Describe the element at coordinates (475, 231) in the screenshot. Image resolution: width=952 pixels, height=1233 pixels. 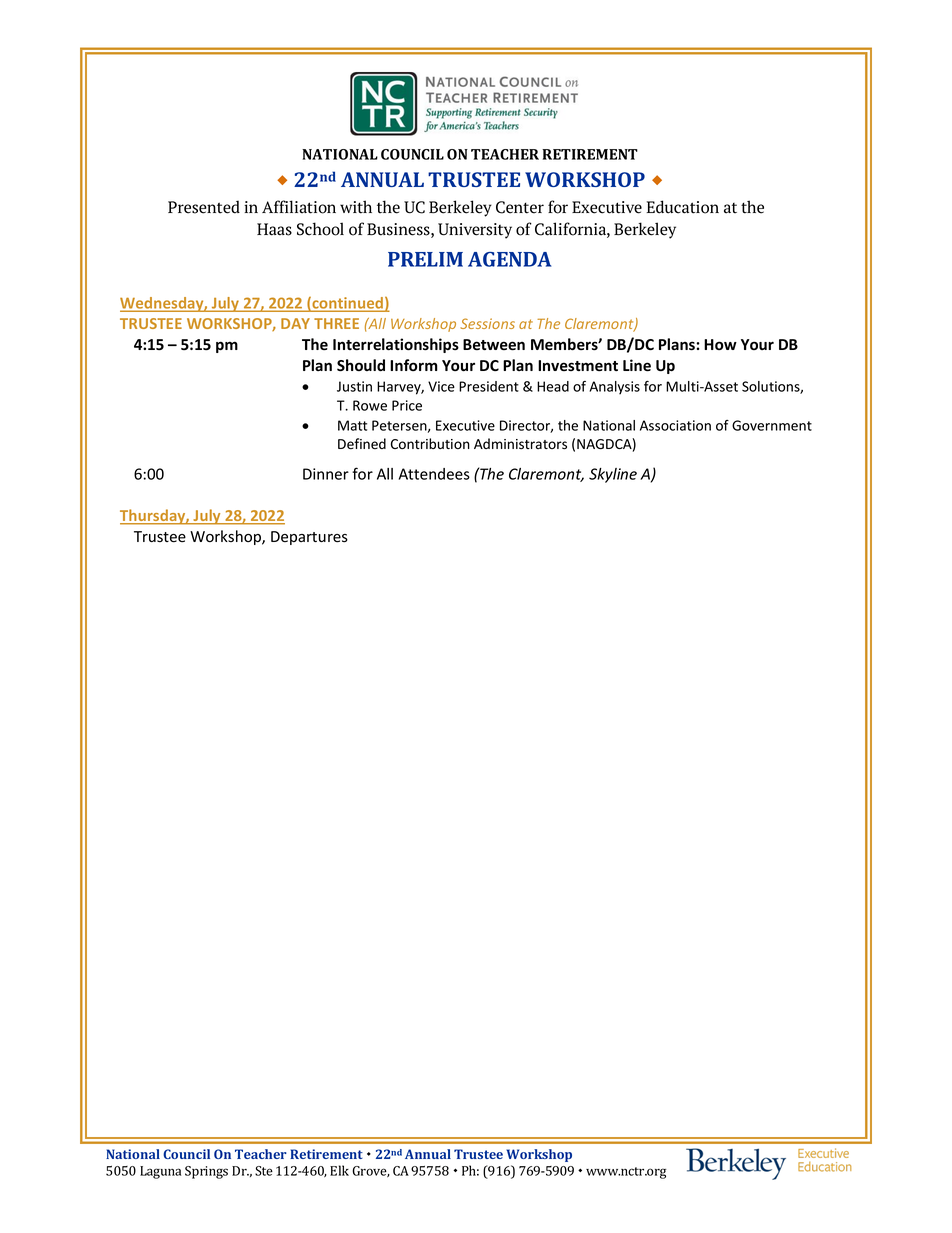
I see `University` at that location.
